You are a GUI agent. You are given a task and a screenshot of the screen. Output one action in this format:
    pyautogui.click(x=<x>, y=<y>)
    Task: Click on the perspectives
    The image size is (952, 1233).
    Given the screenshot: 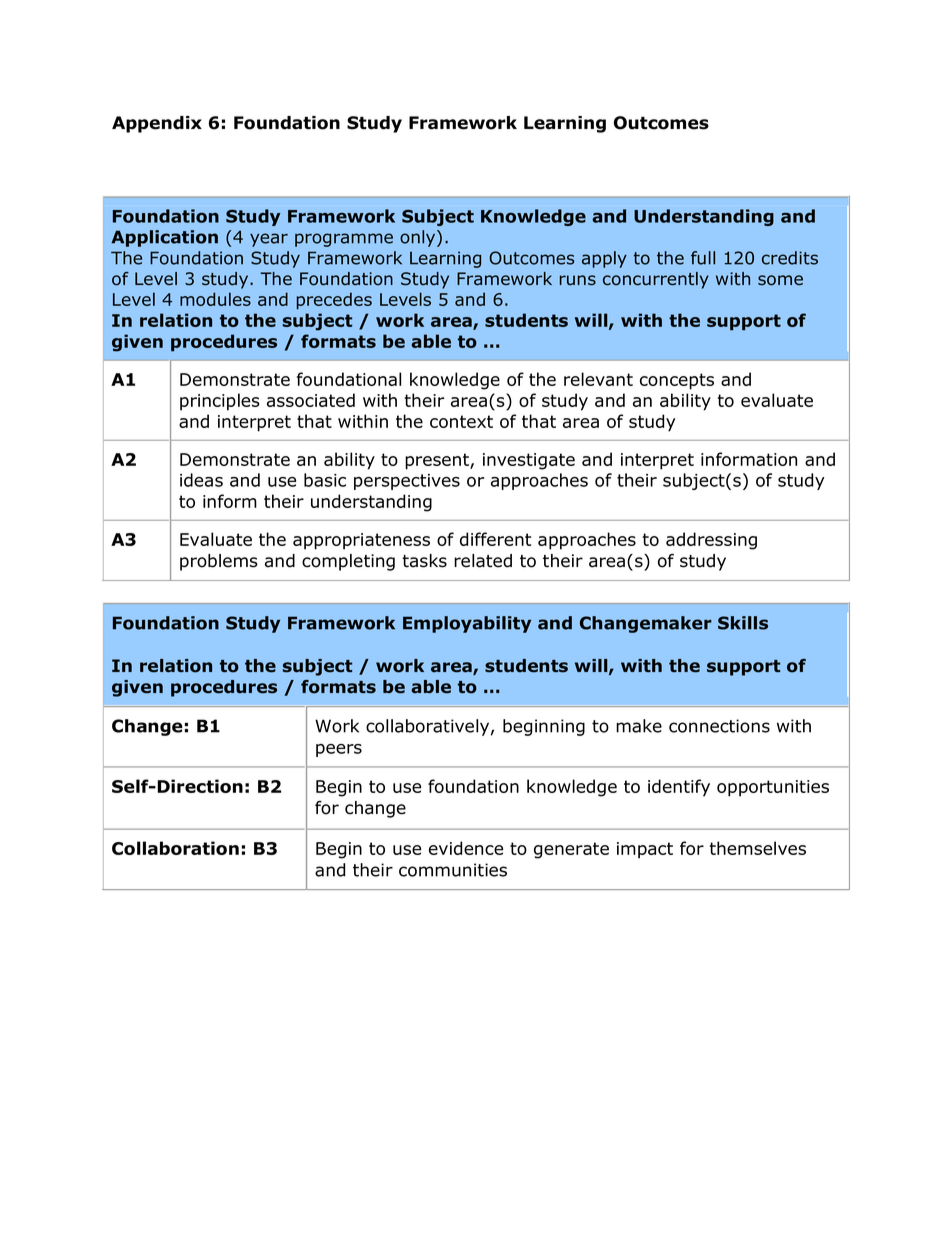 What is the action you would take?
    pyautogui.click(x=407, y=482)
